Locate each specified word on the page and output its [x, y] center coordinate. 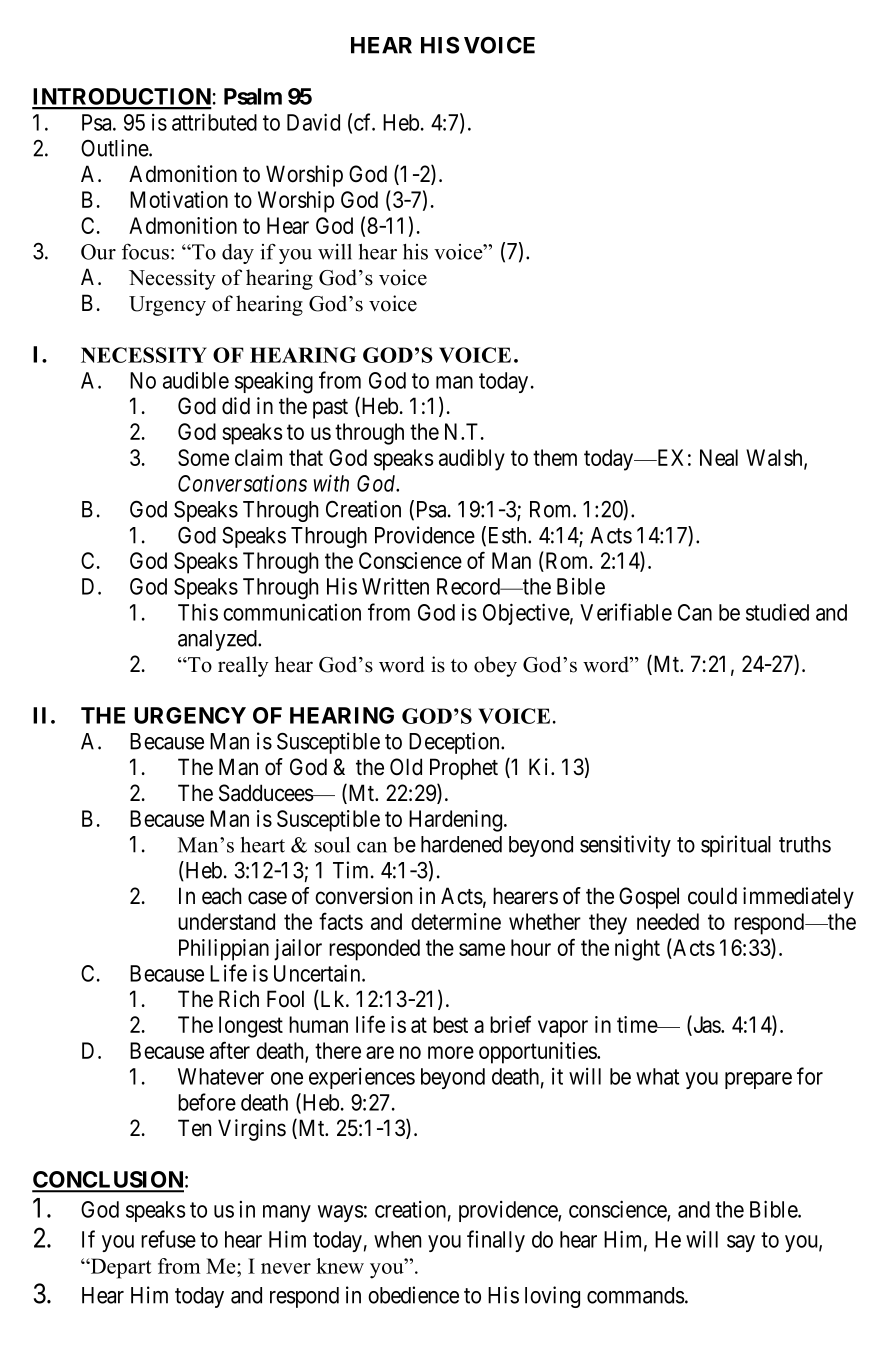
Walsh [775, 458]
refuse [168, 1239]
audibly [472, 460]
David [313, 122]
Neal [719, 457]
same [482, 949]
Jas [706, 1026]
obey [495, 666]
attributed [214, 122]
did [236, 406]
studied [777, 612]
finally [496, 1241]
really [243, 666]
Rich [239, 999]
